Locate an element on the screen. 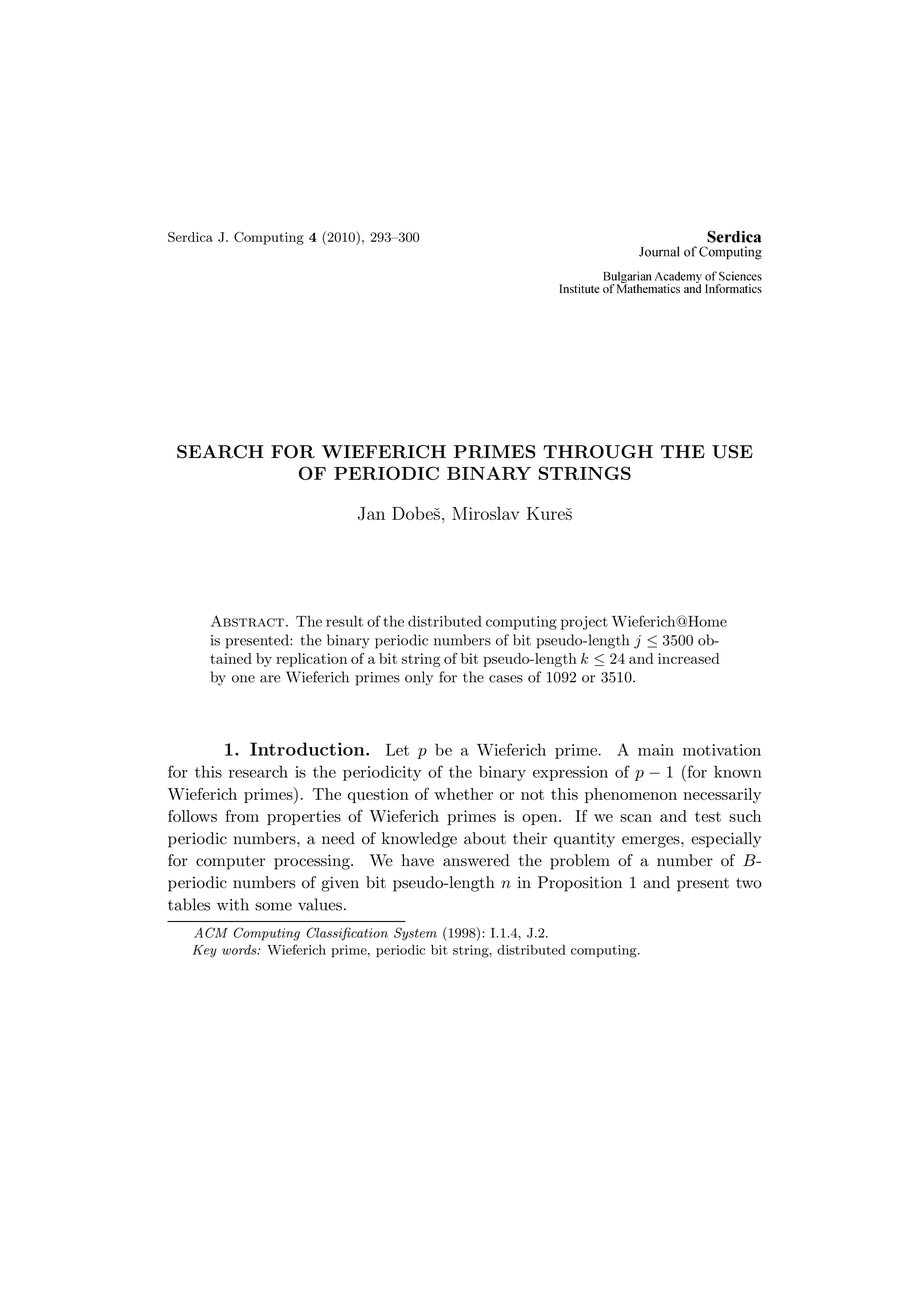 The height and width of the screenshot is (1308, 924). Abstract is located at coordinates (247, 621).
